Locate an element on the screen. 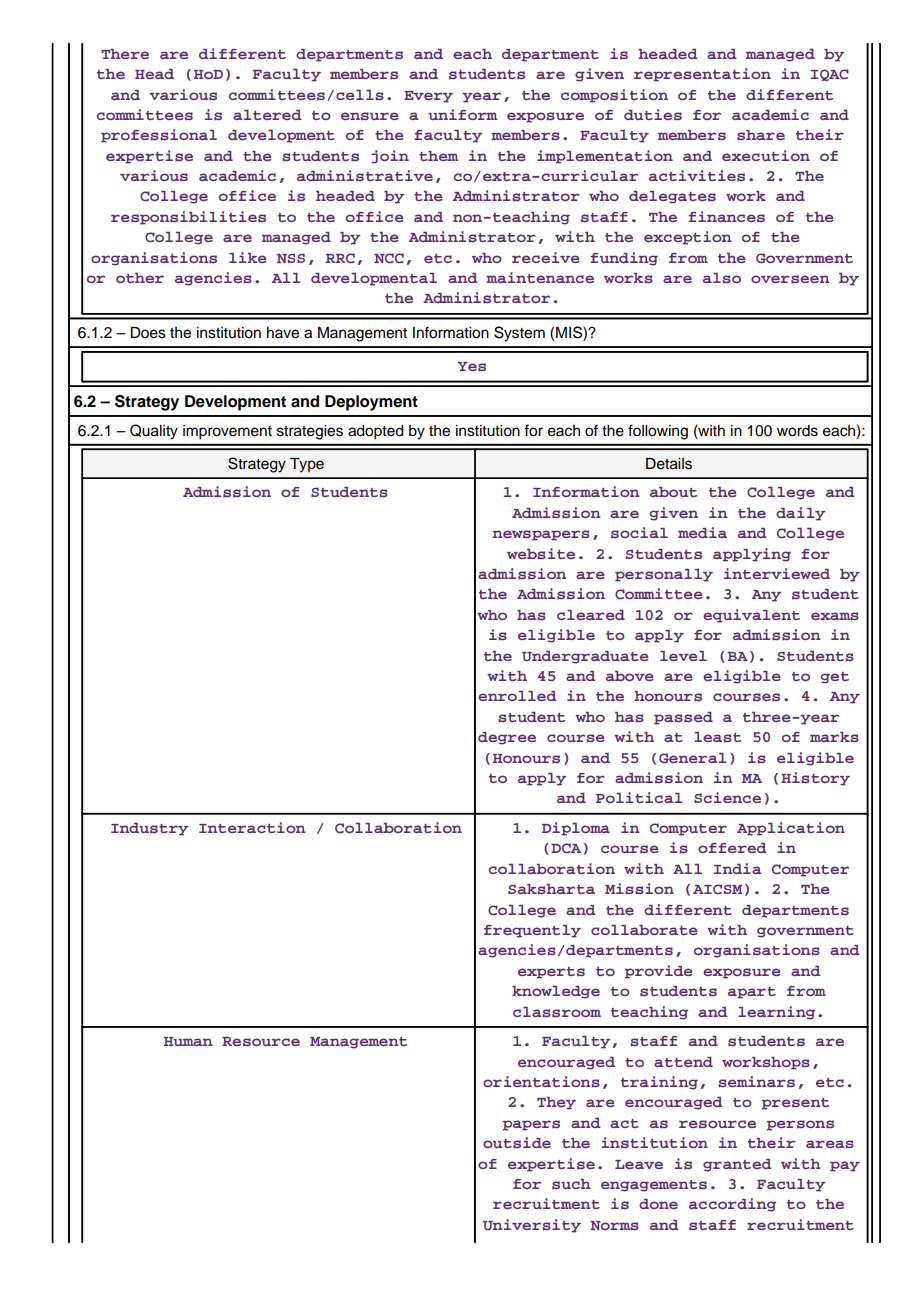  altered is located at coordinates (267, 115).
